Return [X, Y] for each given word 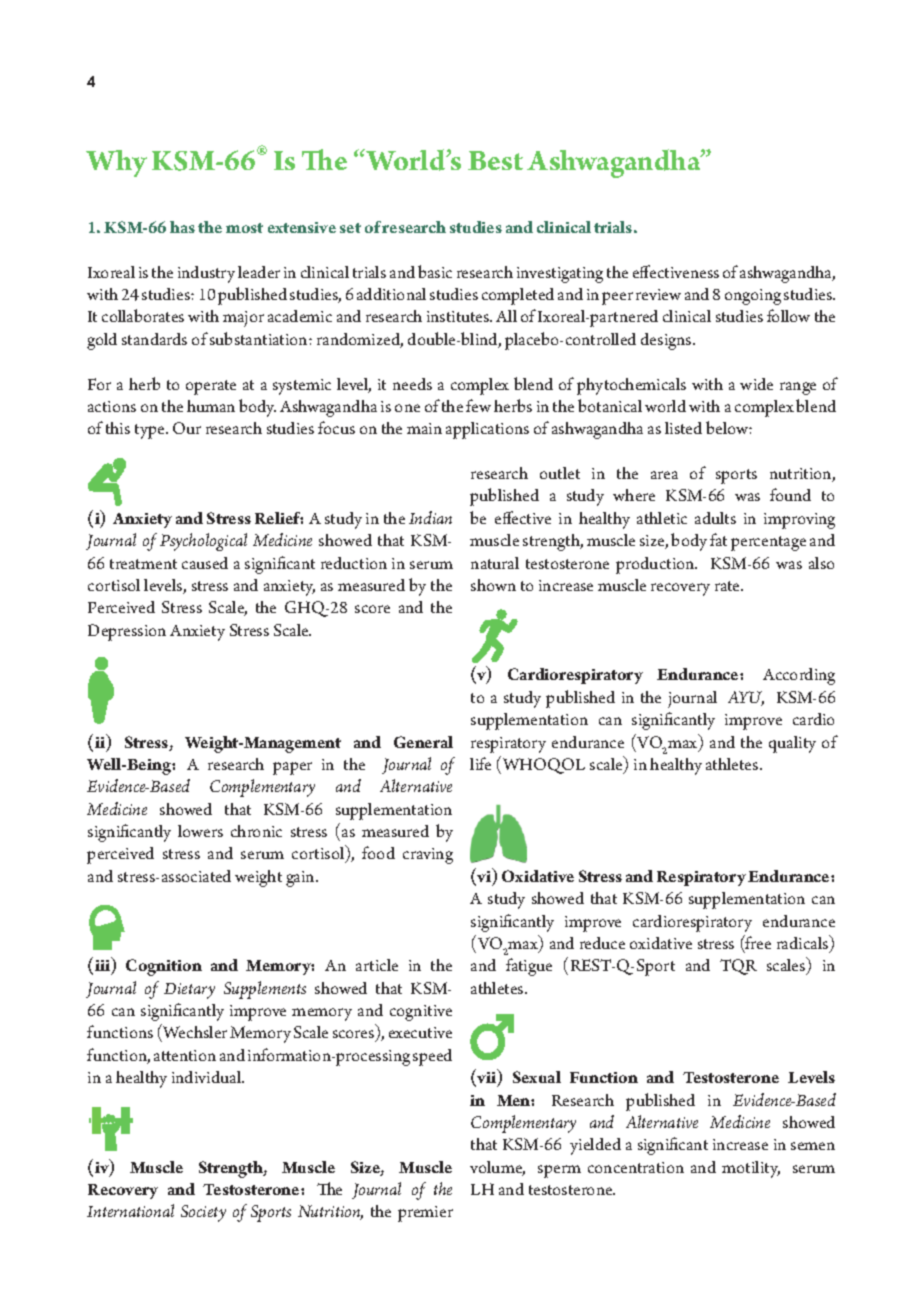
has [182, 227]
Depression [127, 632]
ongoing [753, 297]
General [423, 742]
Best [495, 160]
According [799, 676]
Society [203, 1213]
